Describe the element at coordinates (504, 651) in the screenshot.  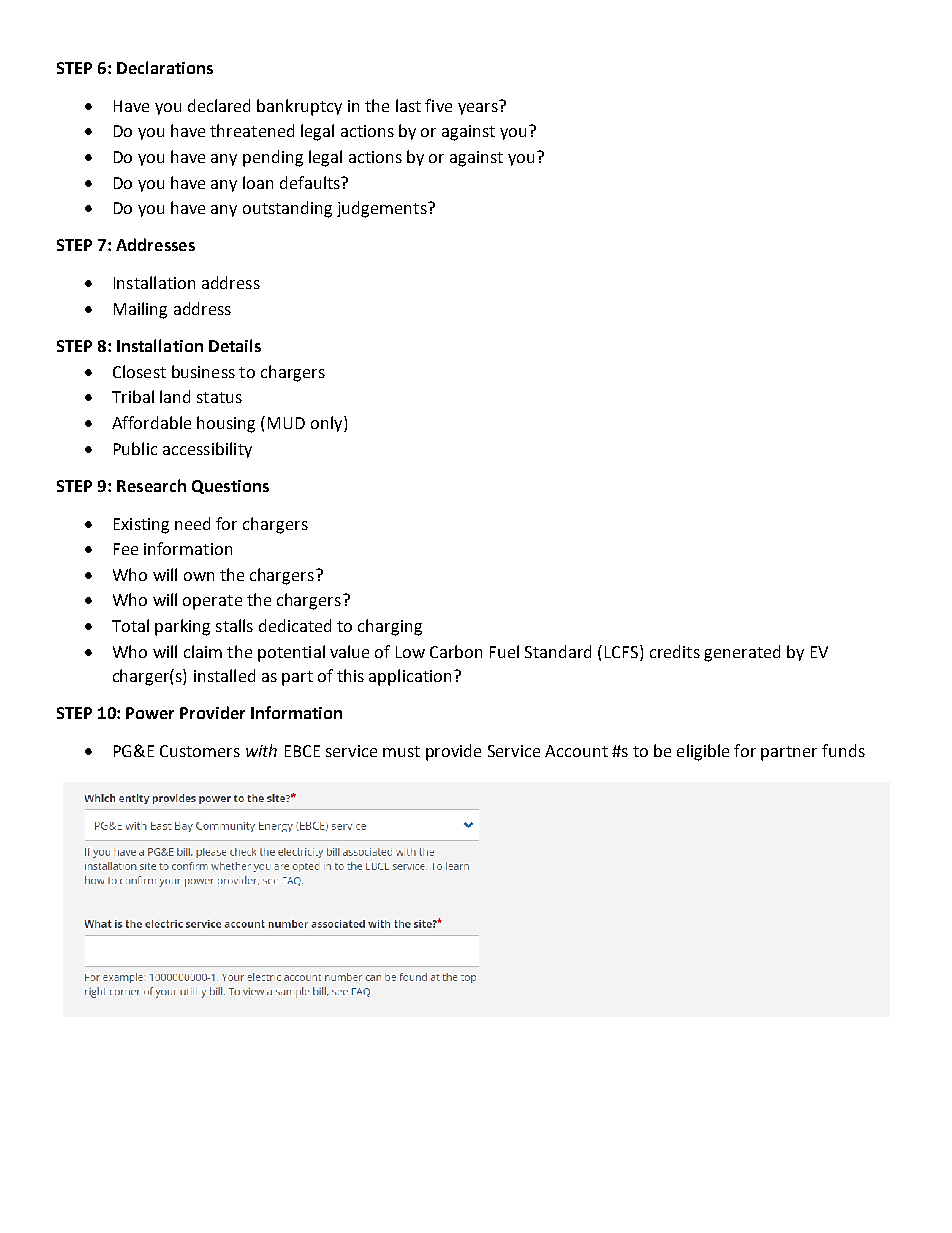
I see `Fuel` at that location.
